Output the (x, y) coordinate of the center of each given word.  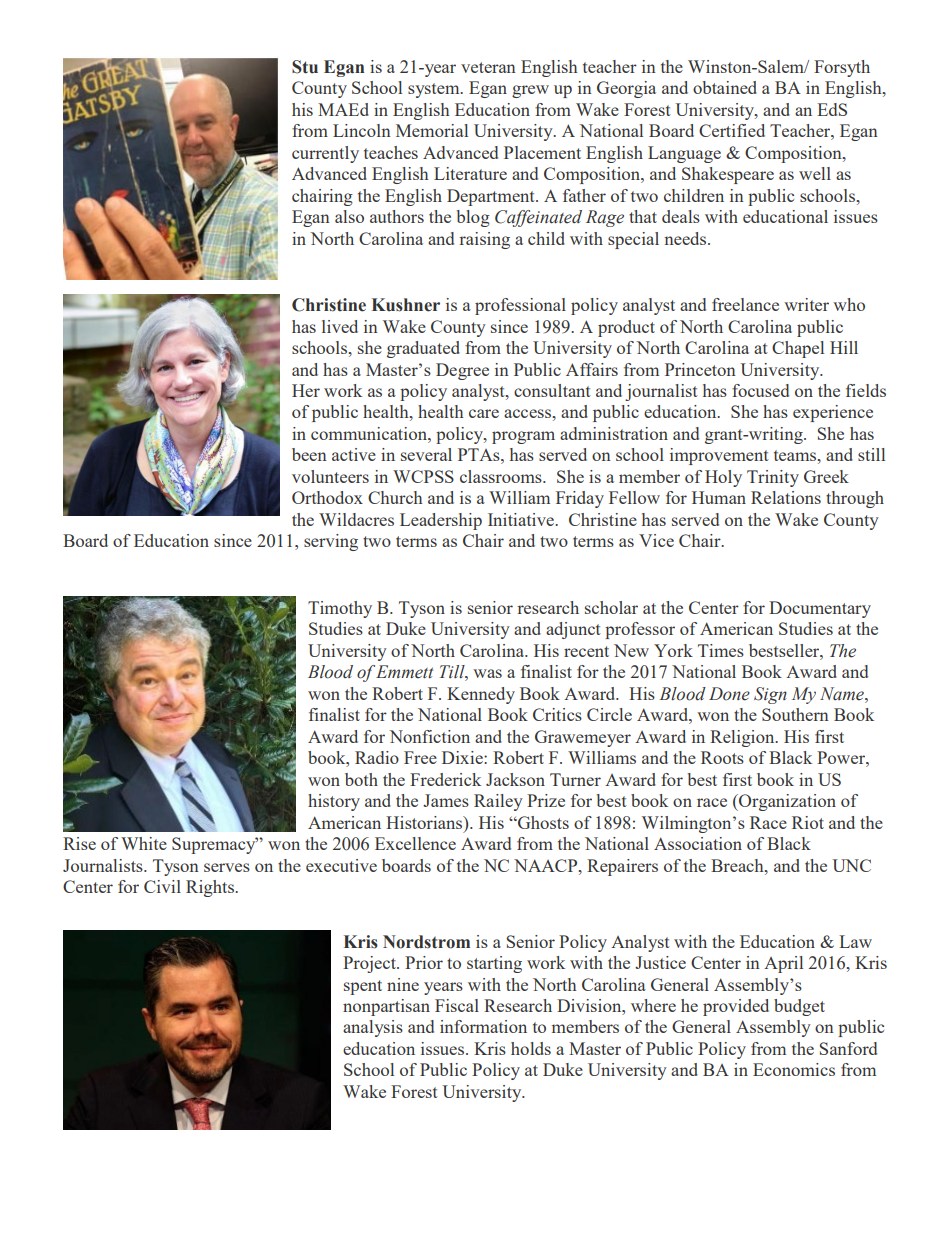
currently (325, 154)
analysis (373, 1028)
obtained (725, 87)
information (483, 1026)
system (435, 90)
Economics (794, 1069)
